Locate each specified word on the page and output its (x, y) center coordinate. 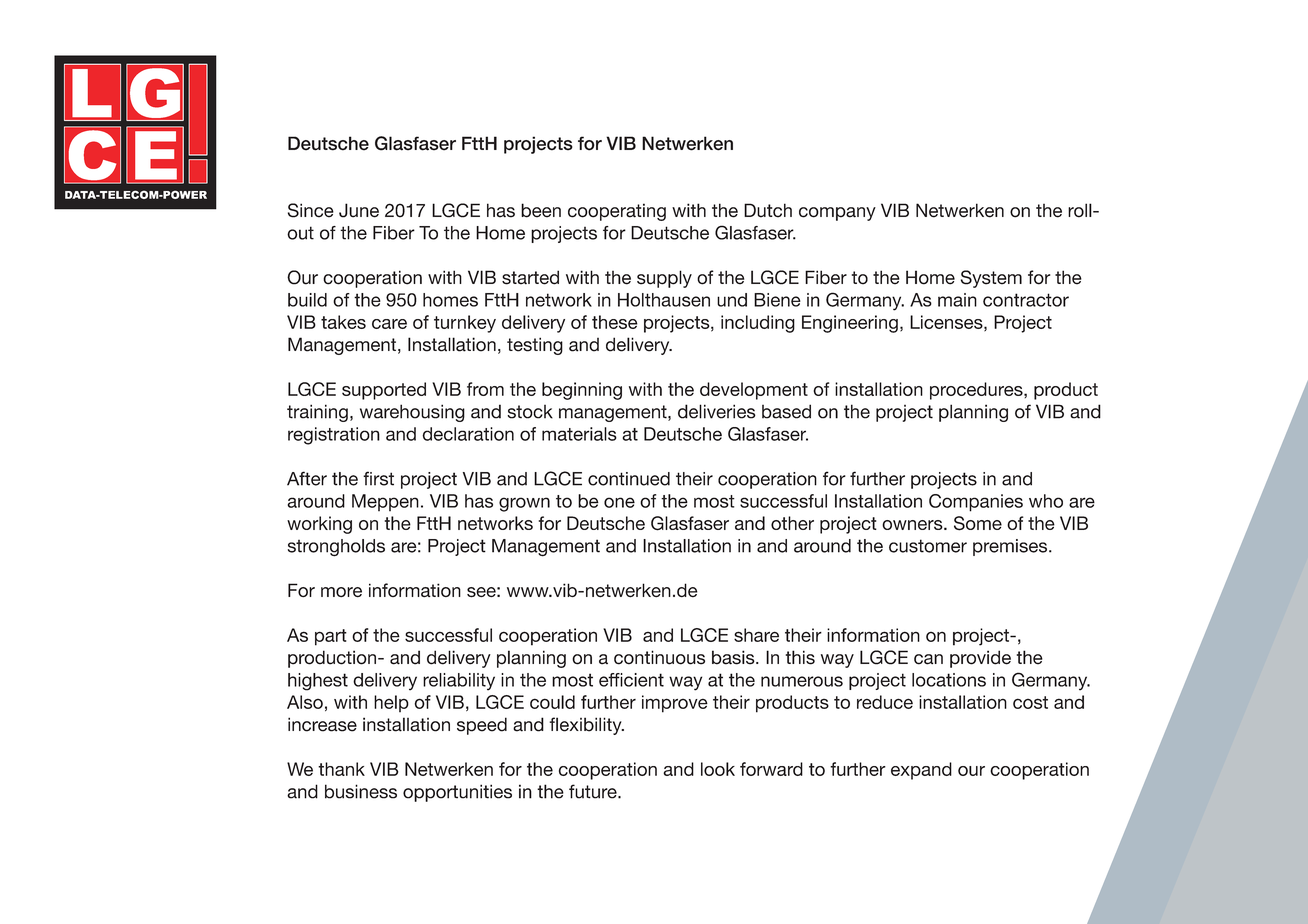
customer (928, 546)
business (361, 791)
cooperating (617, 212)
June (359, 210)
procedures (977, 391)
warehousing (412, 413)
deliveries (717, 411)
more (341, 592)
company (837, 214)
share (756, 635)
